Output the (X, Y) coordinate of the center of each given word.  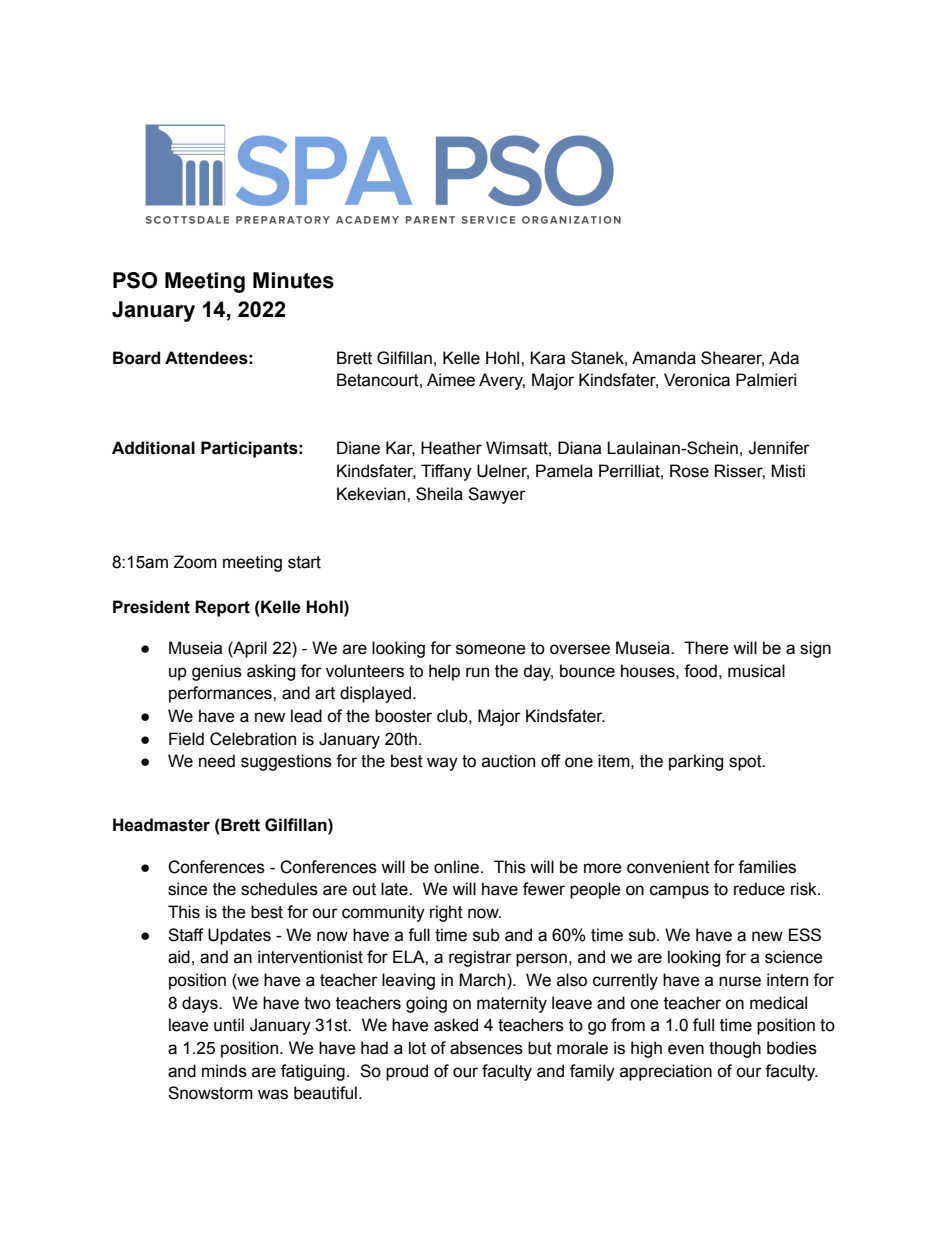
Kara (547, 358)
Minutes (293, 280)
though (735, 1049)
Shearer (732, 358)
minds (224, 1071)
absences (486, 1048)
